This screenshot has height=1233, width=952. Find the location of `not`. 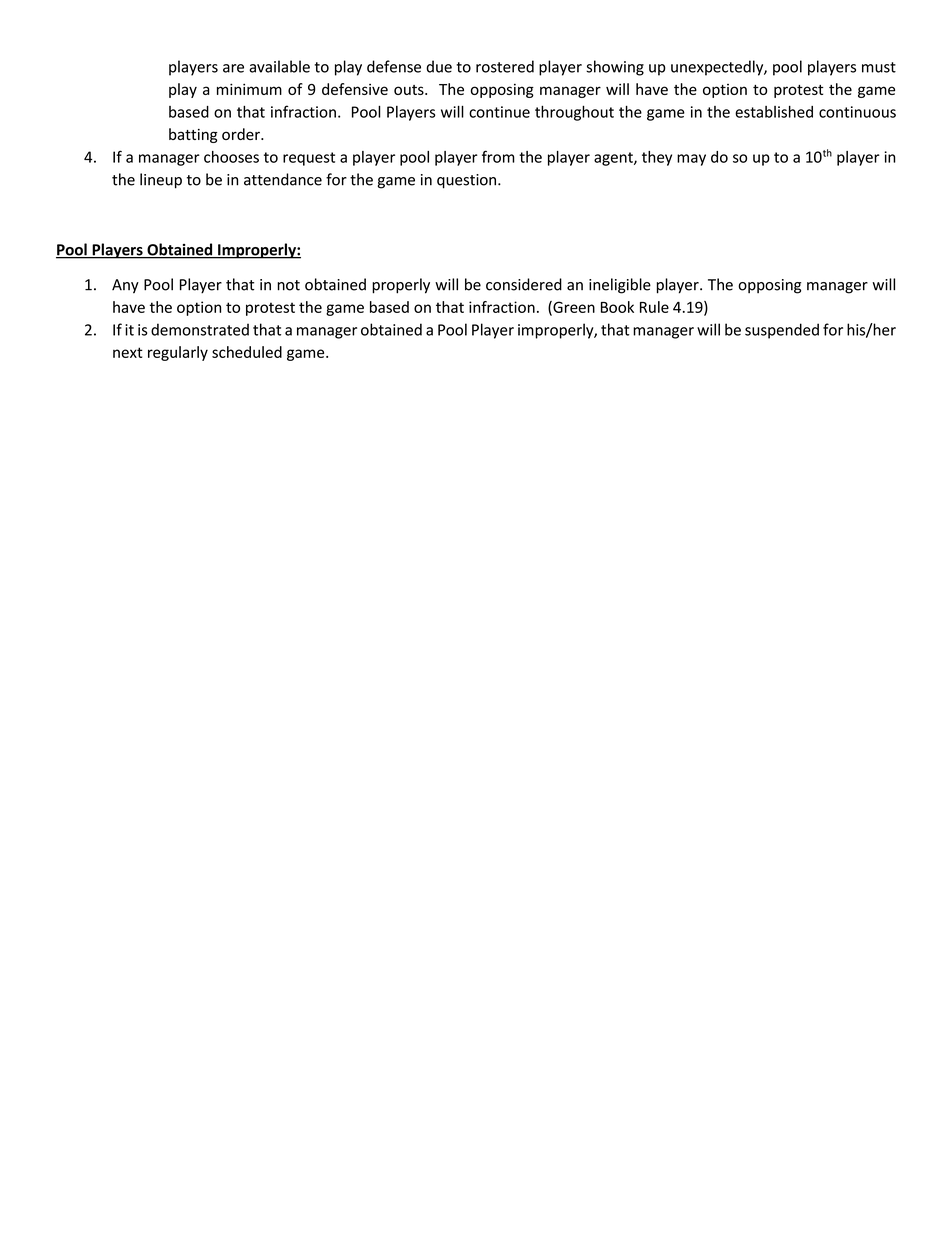

not is located at coordinates (288, 285).
